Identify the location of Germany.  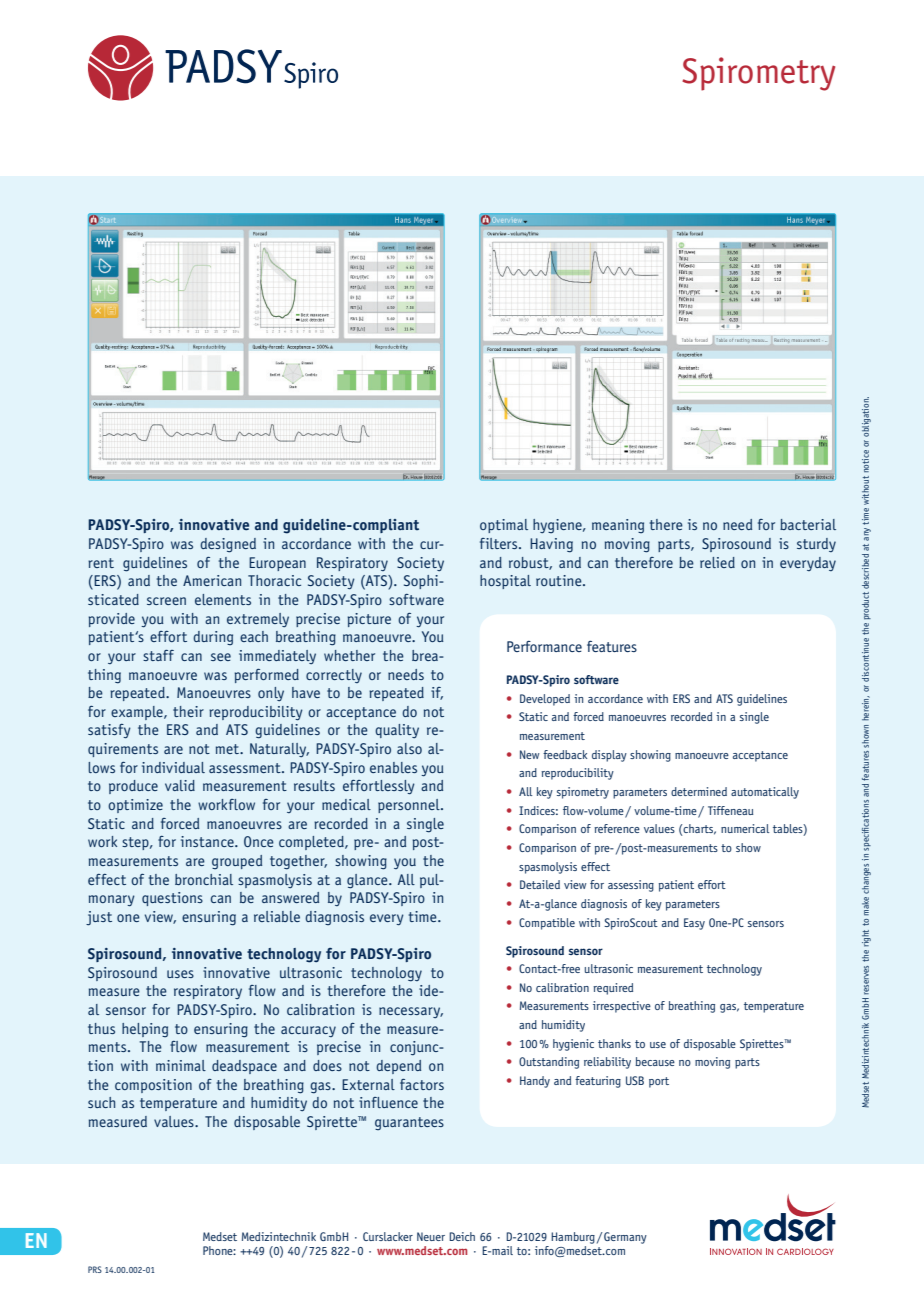
(624, 1238).
